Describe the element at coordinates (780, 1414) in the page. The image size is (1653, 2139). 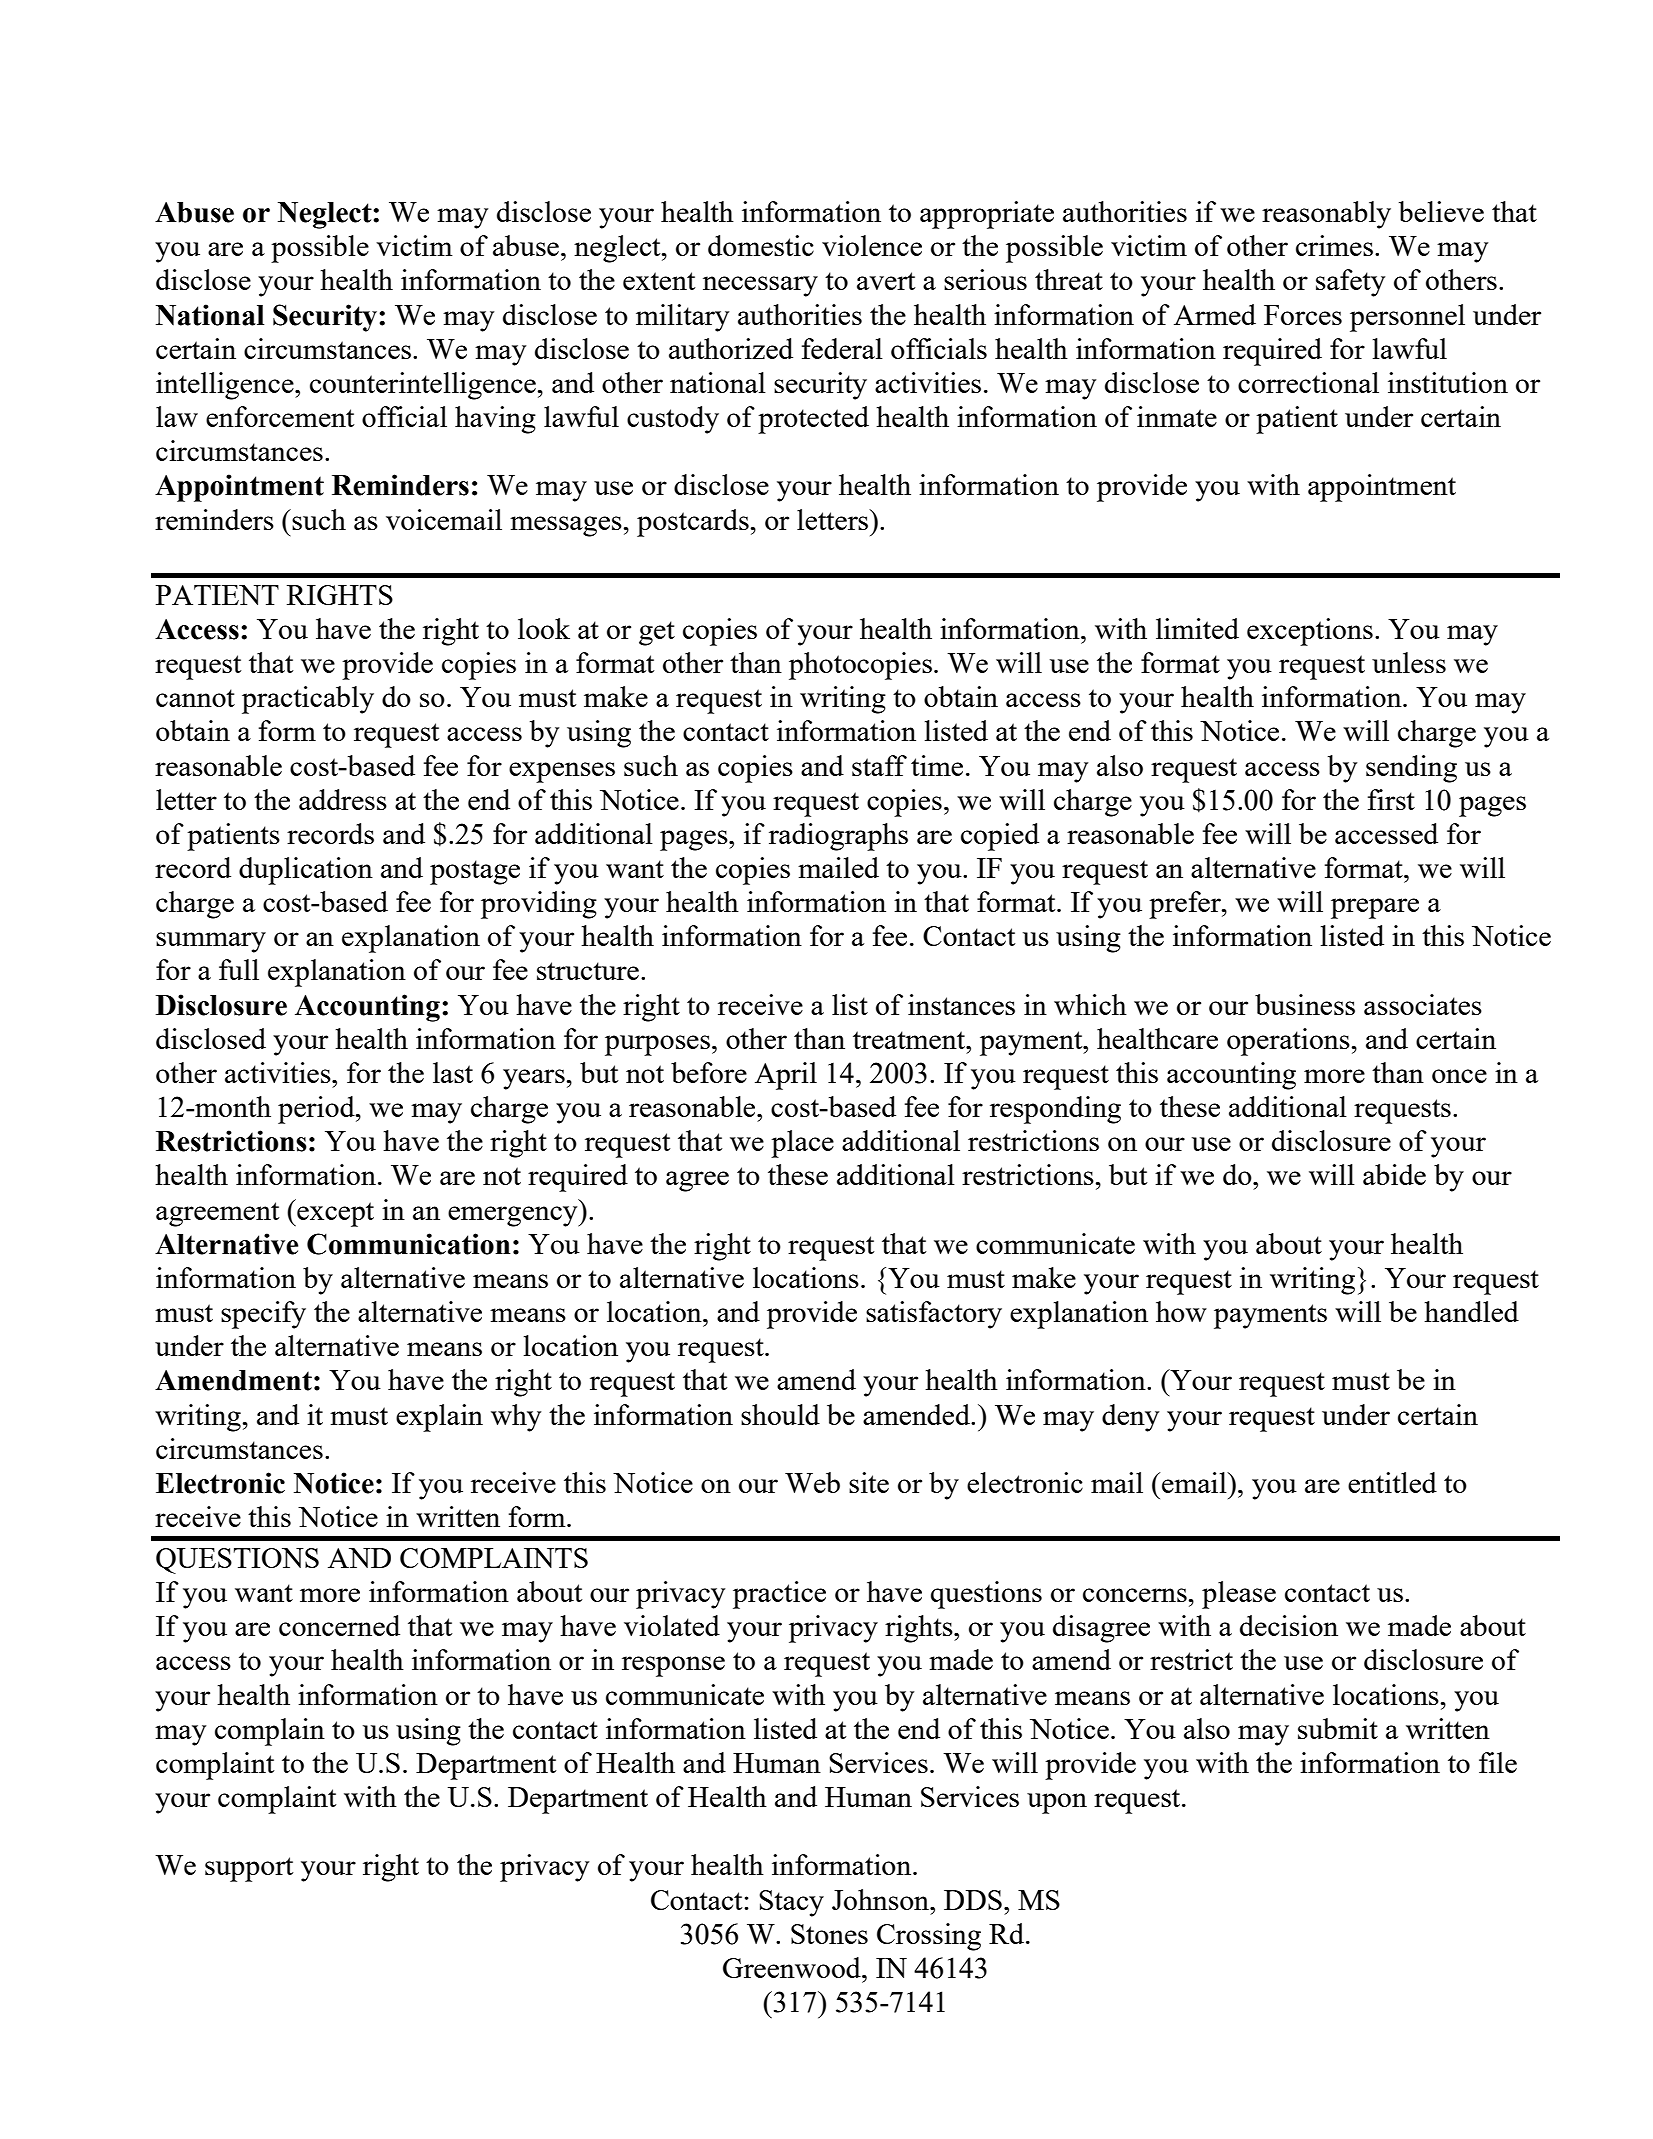
I see `should` at that location.
